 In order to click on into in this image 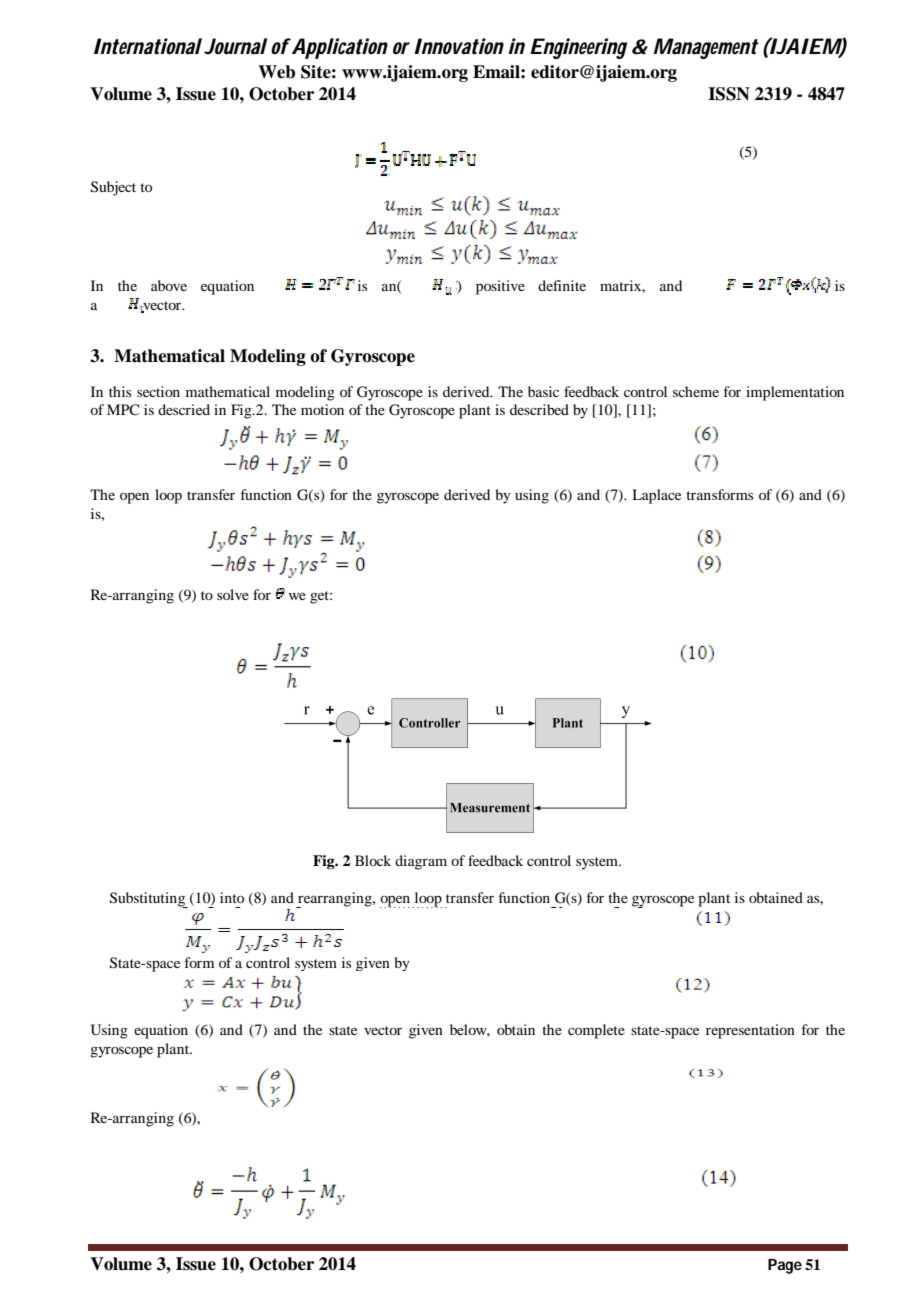, I will do `click(232, 897)`.
